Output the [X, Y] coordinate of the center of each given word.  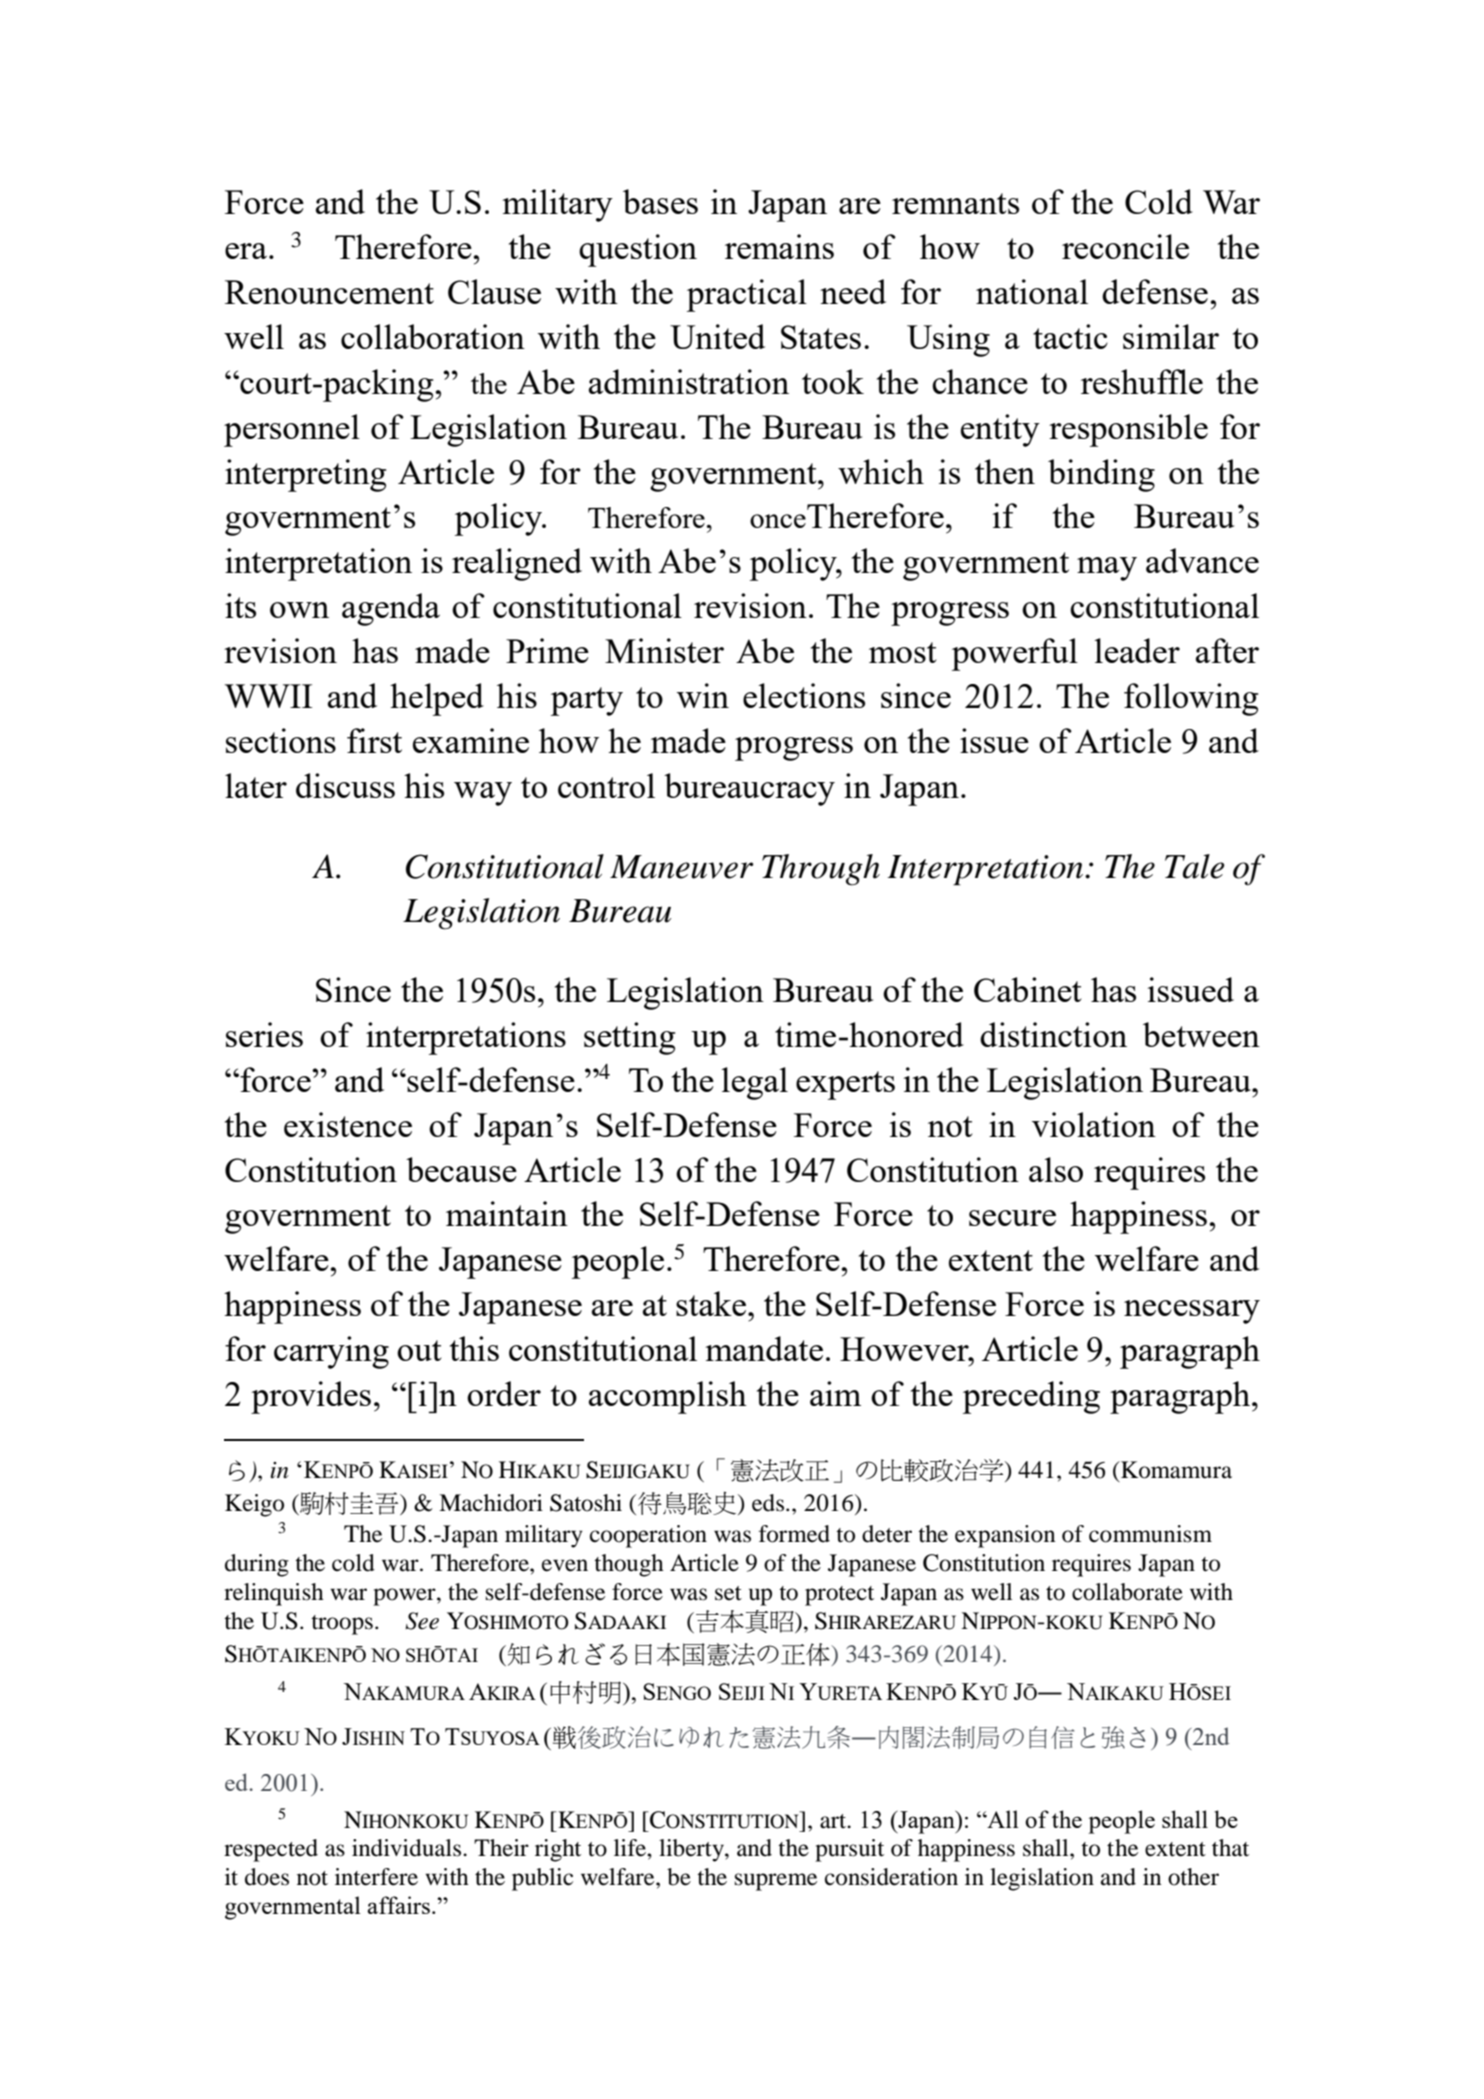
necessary [1192, 1312]
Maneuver [681, 867]
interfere [376, 1877]
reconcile [1125, 246]
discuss [345, 785]
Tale [1194, 866]
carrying [331, 1352]
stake [711, 1303]
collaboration [433, 336]
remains [779, 246]
